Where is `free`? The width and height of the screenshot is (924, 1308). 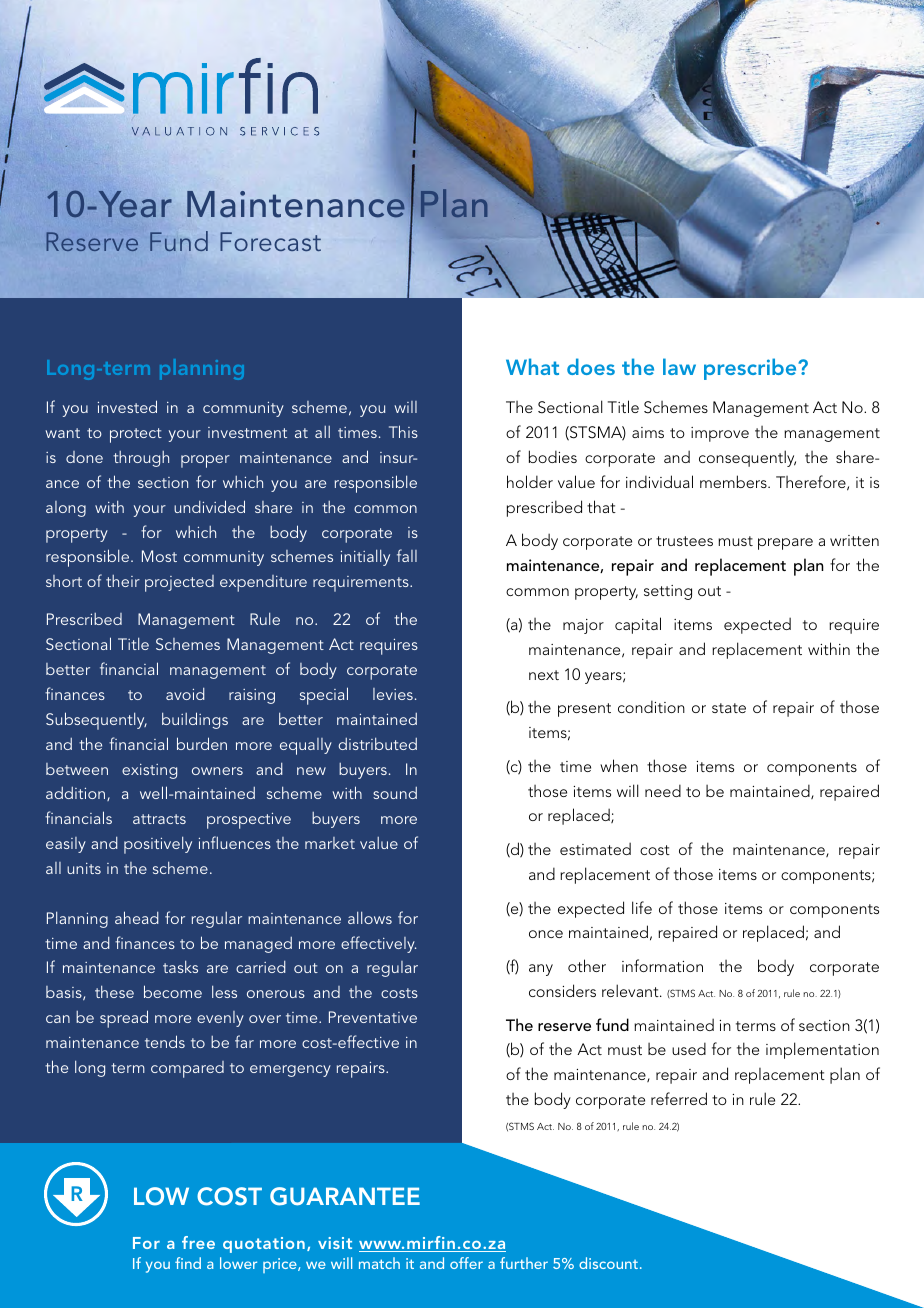 free is located at coordinates (198, 1242).
